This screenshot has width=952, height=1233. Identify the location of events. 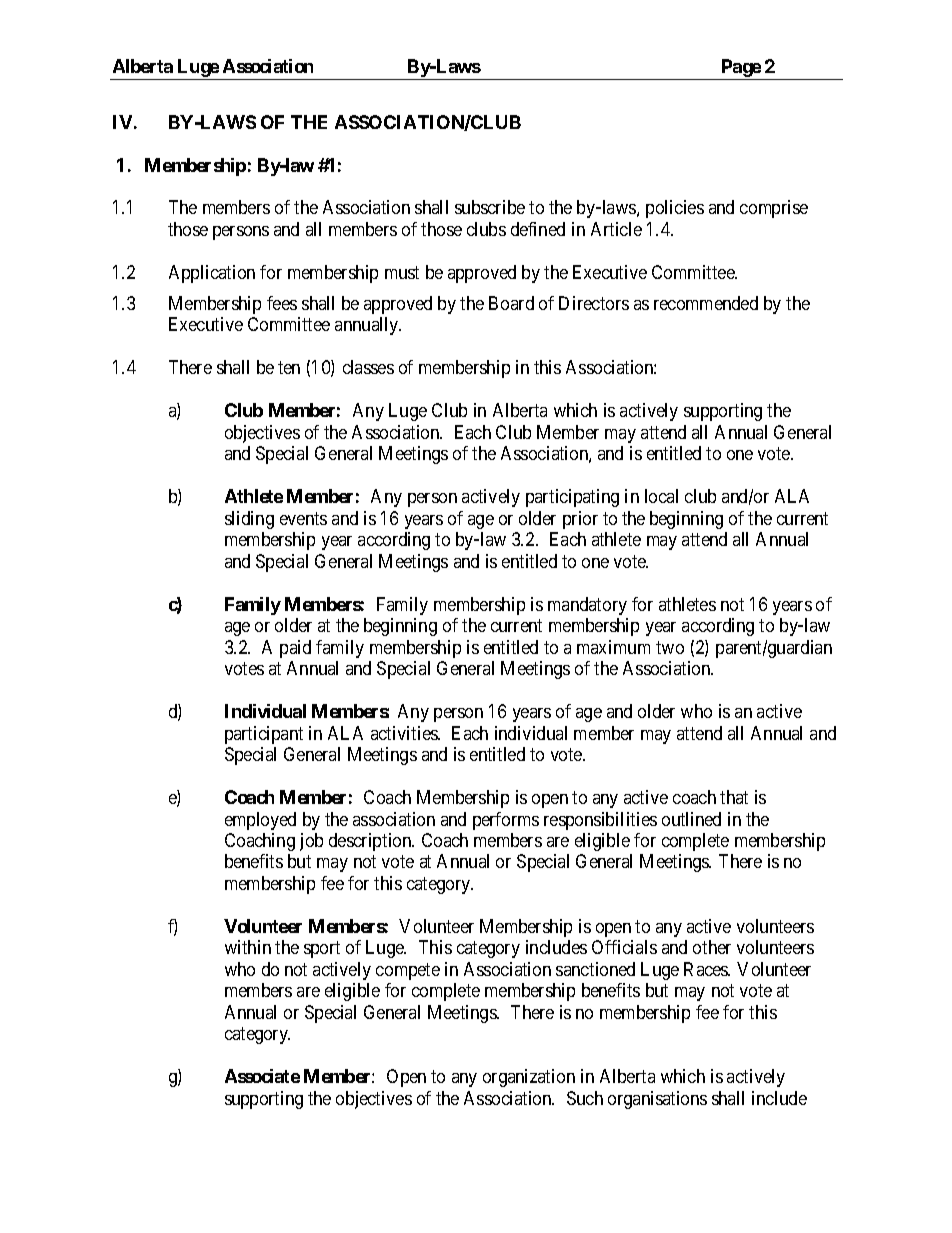
(303, 518).
